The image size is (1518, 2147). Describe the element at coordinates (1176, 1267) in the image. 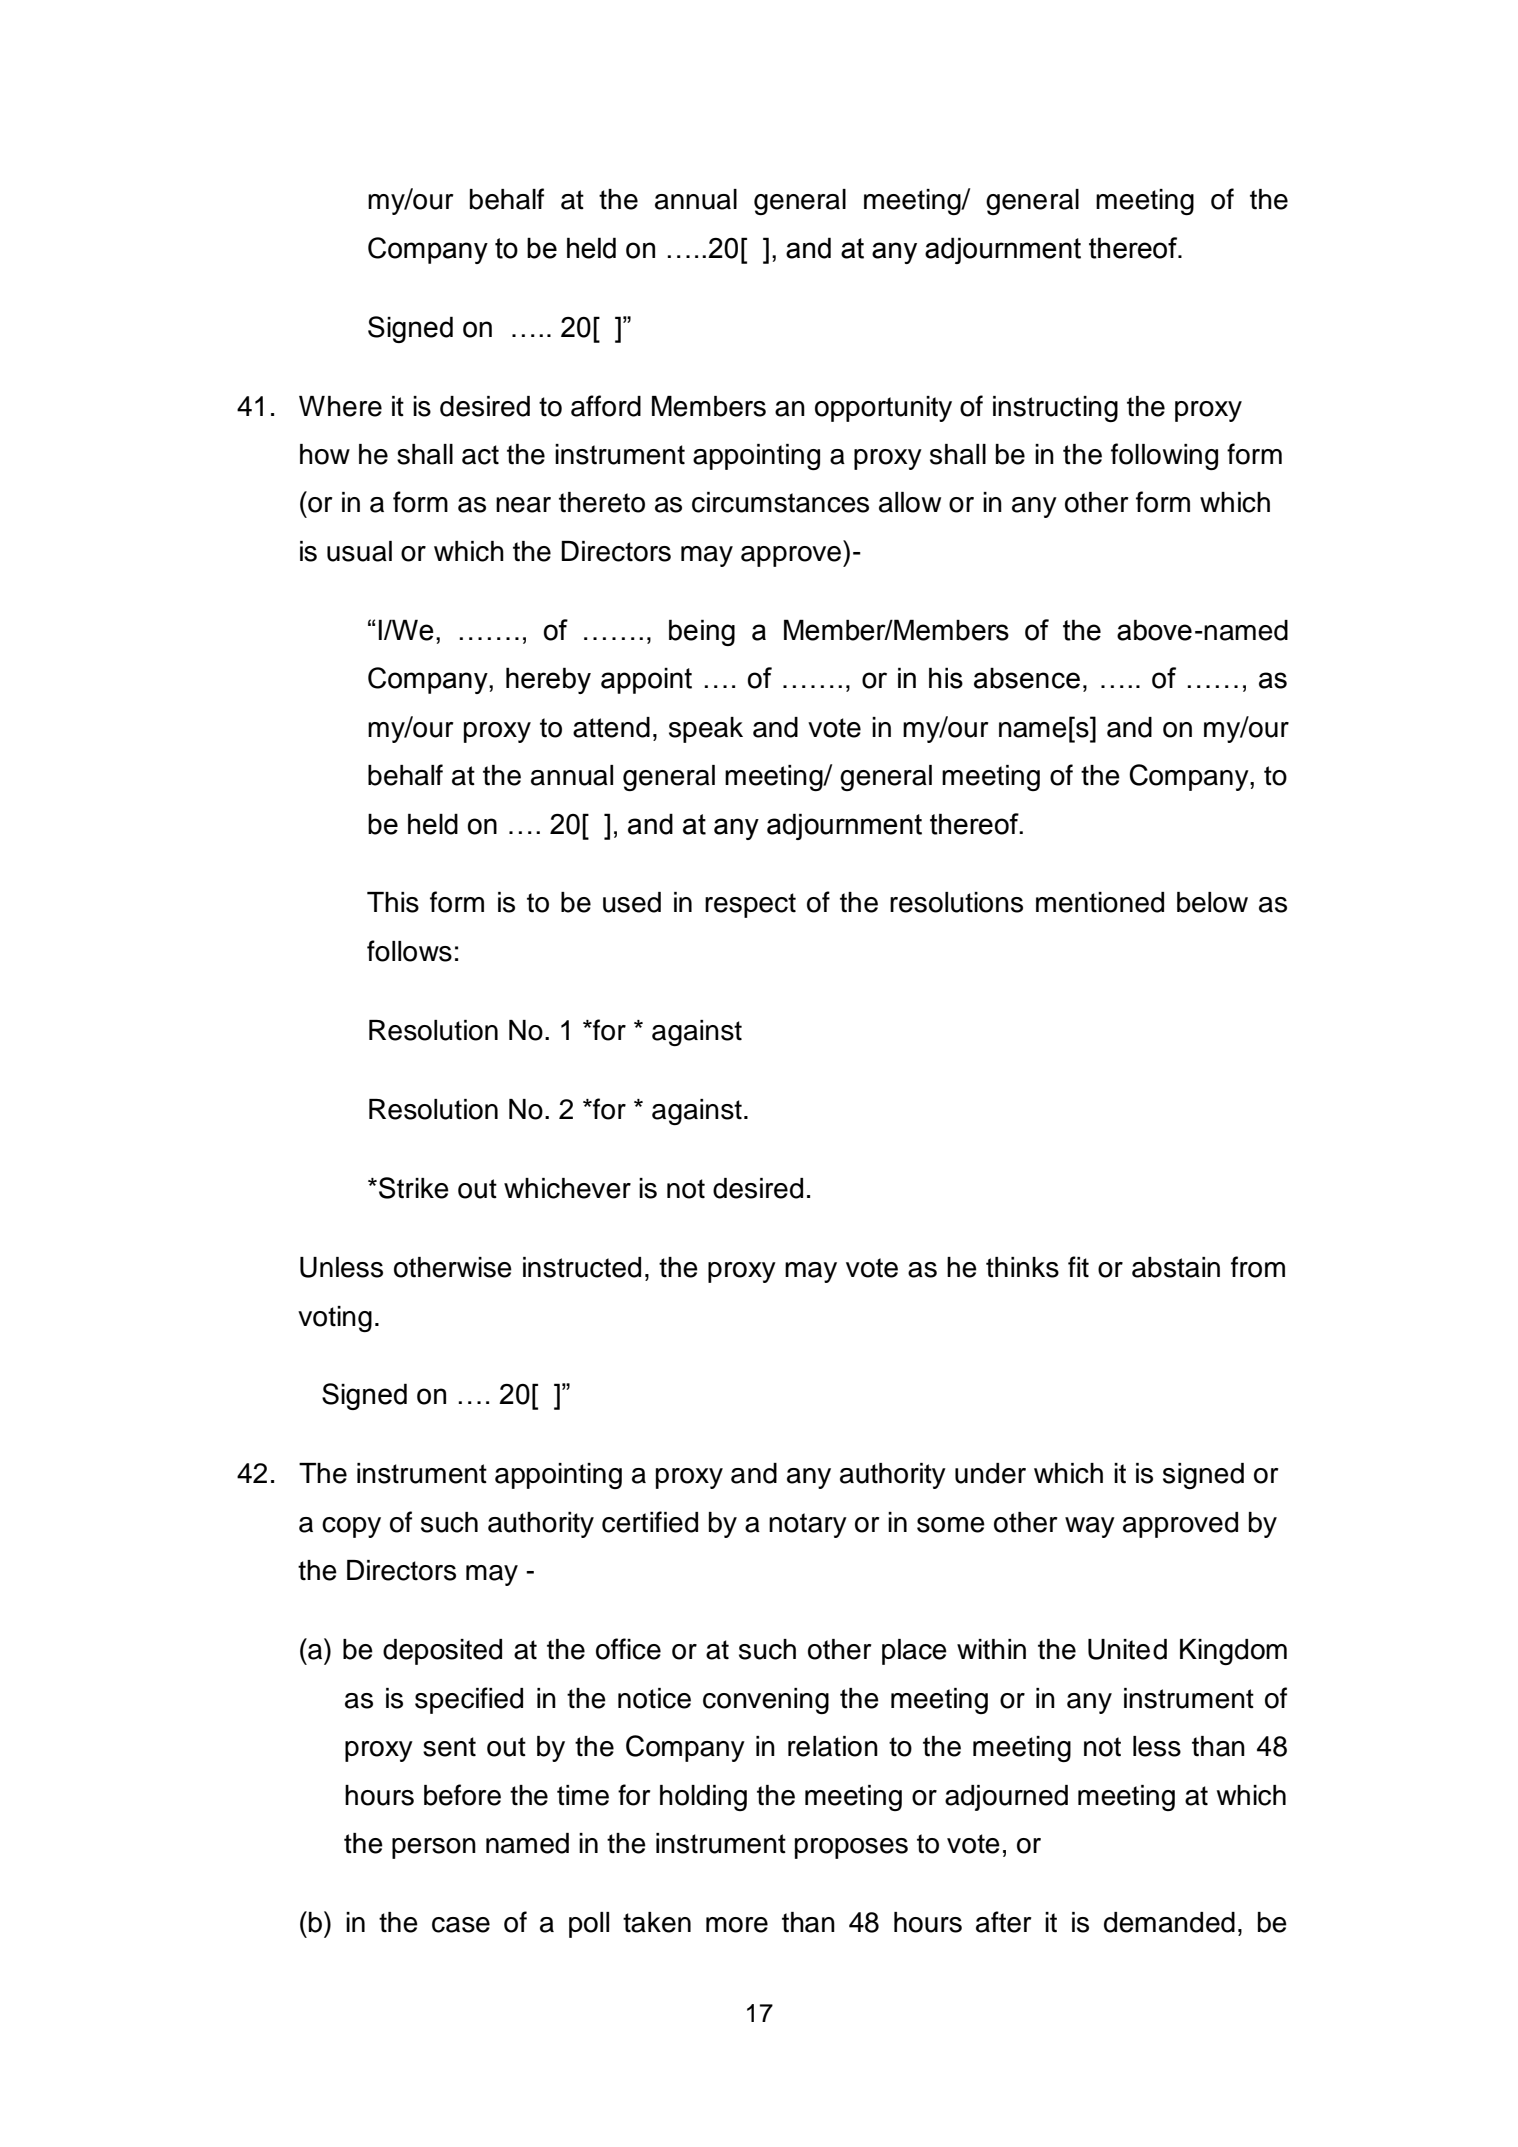

I see `abstain` at that location.
